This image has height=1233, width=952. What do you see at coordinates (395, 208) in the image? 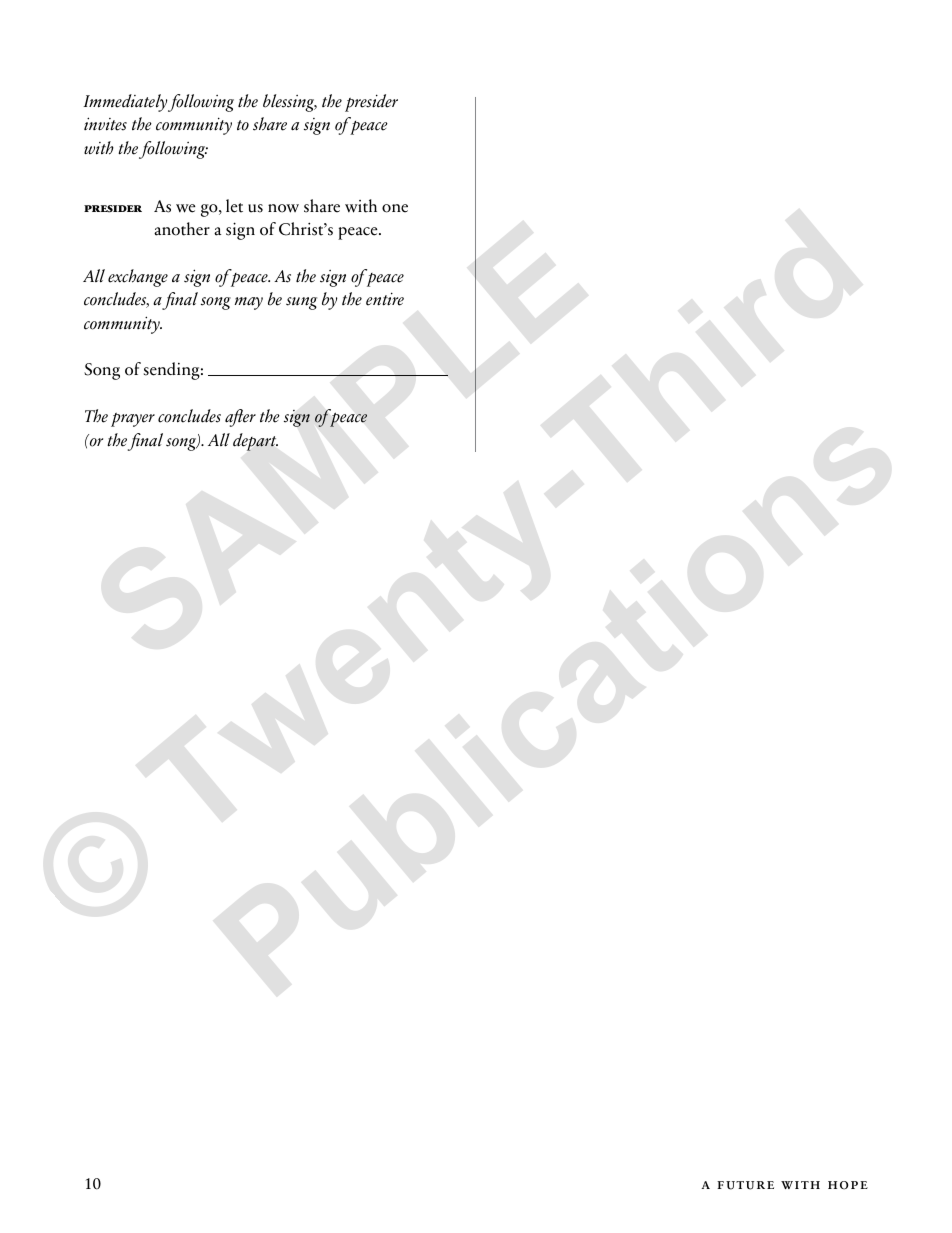
I see `one` at bounding box center [395, 208].
